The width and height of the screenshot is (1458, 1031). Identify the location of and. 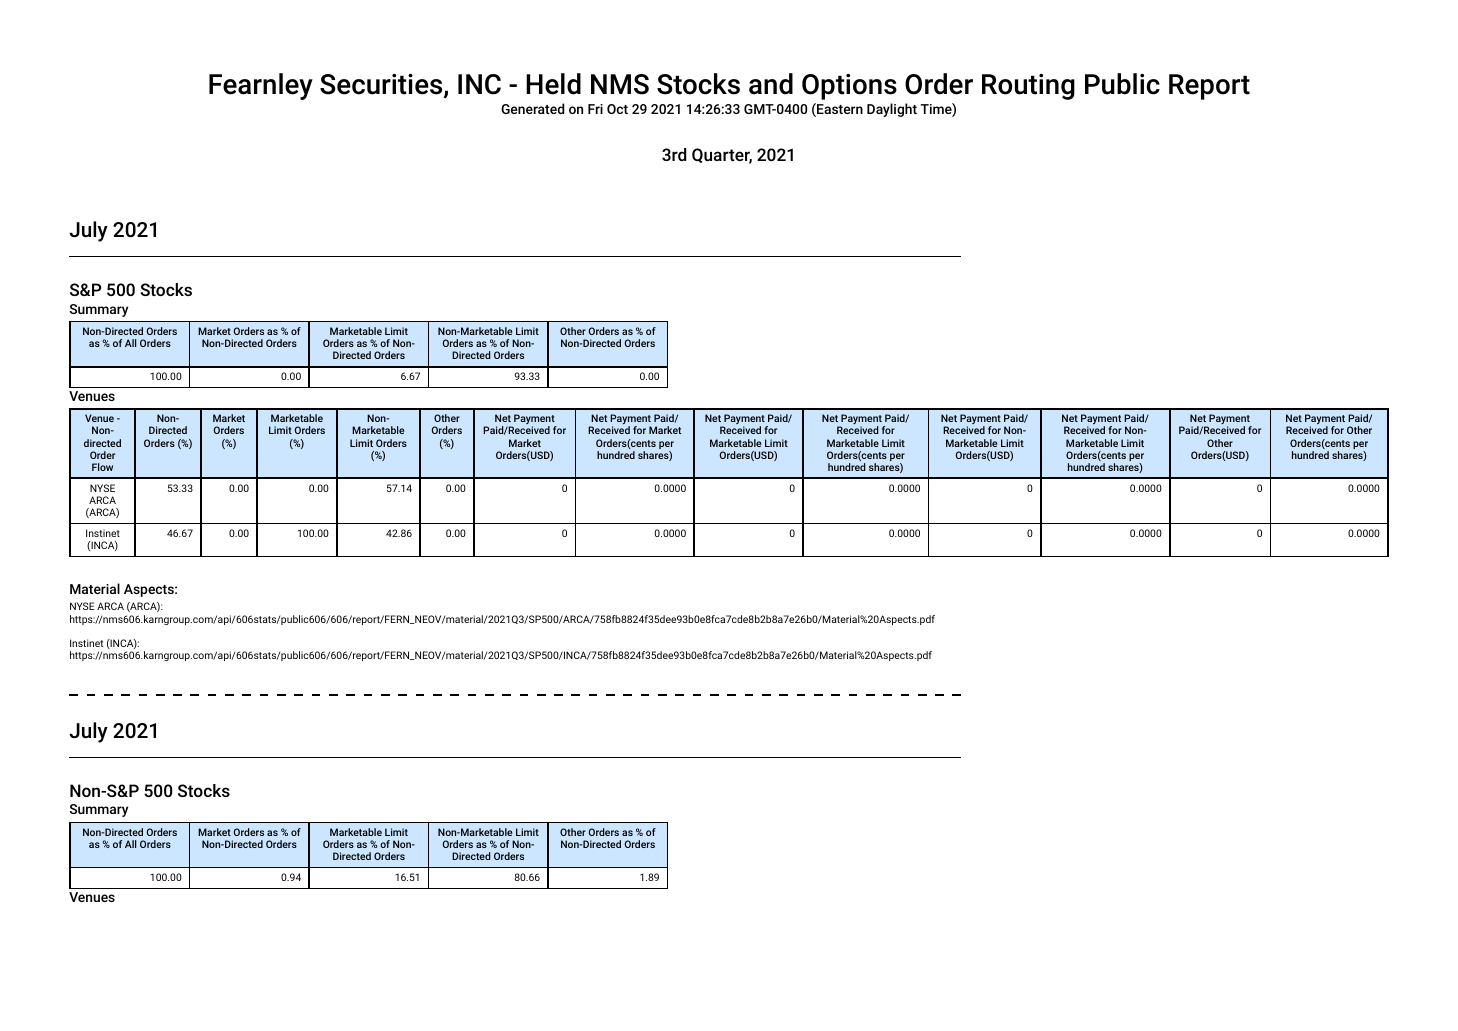
(771, 84).
